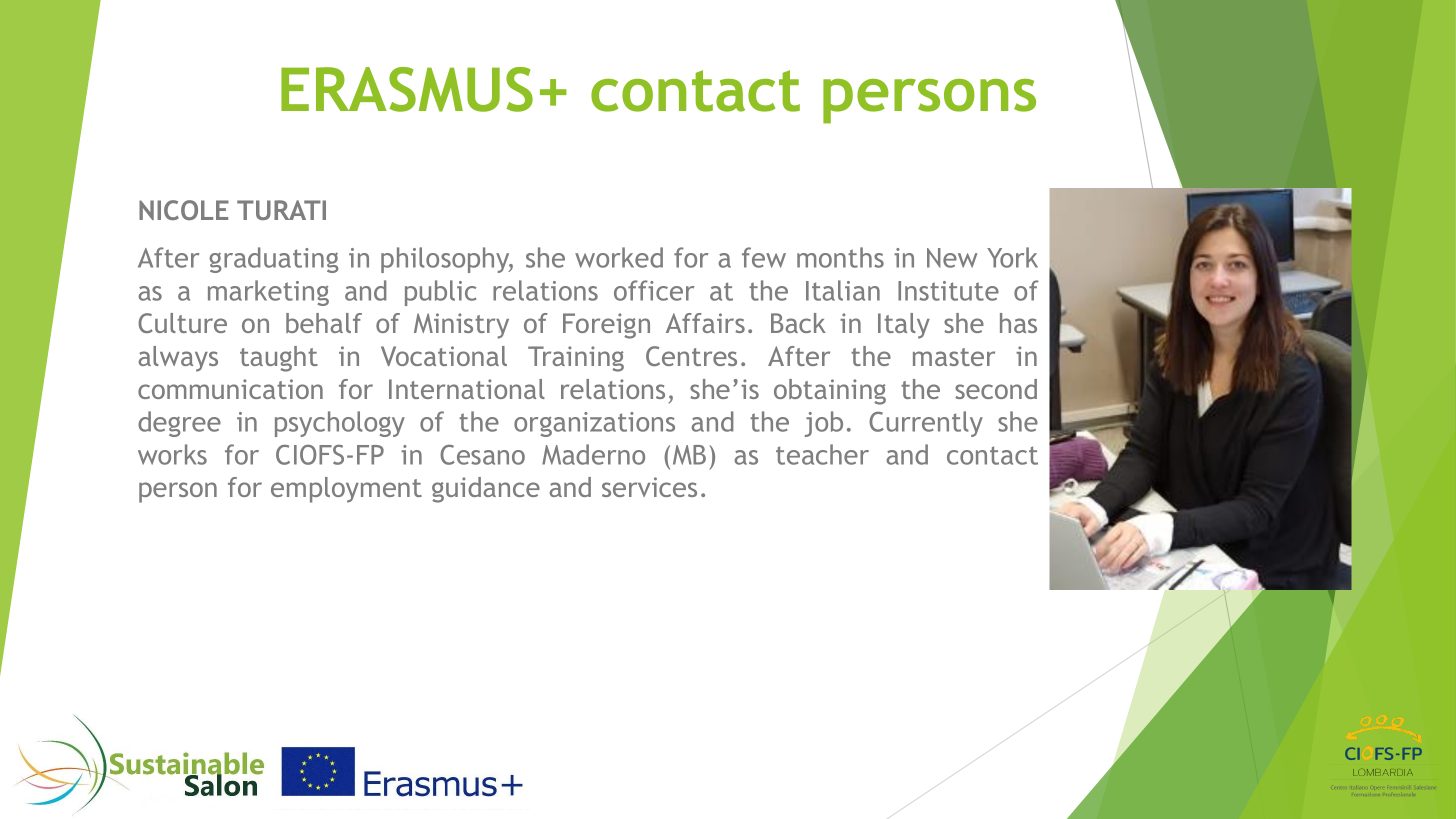 This screenshot has width=1456, height=819. What do you see at coordinates (952, 258) in the screenshot?
I see `New` at bounding box center [952, 258].
